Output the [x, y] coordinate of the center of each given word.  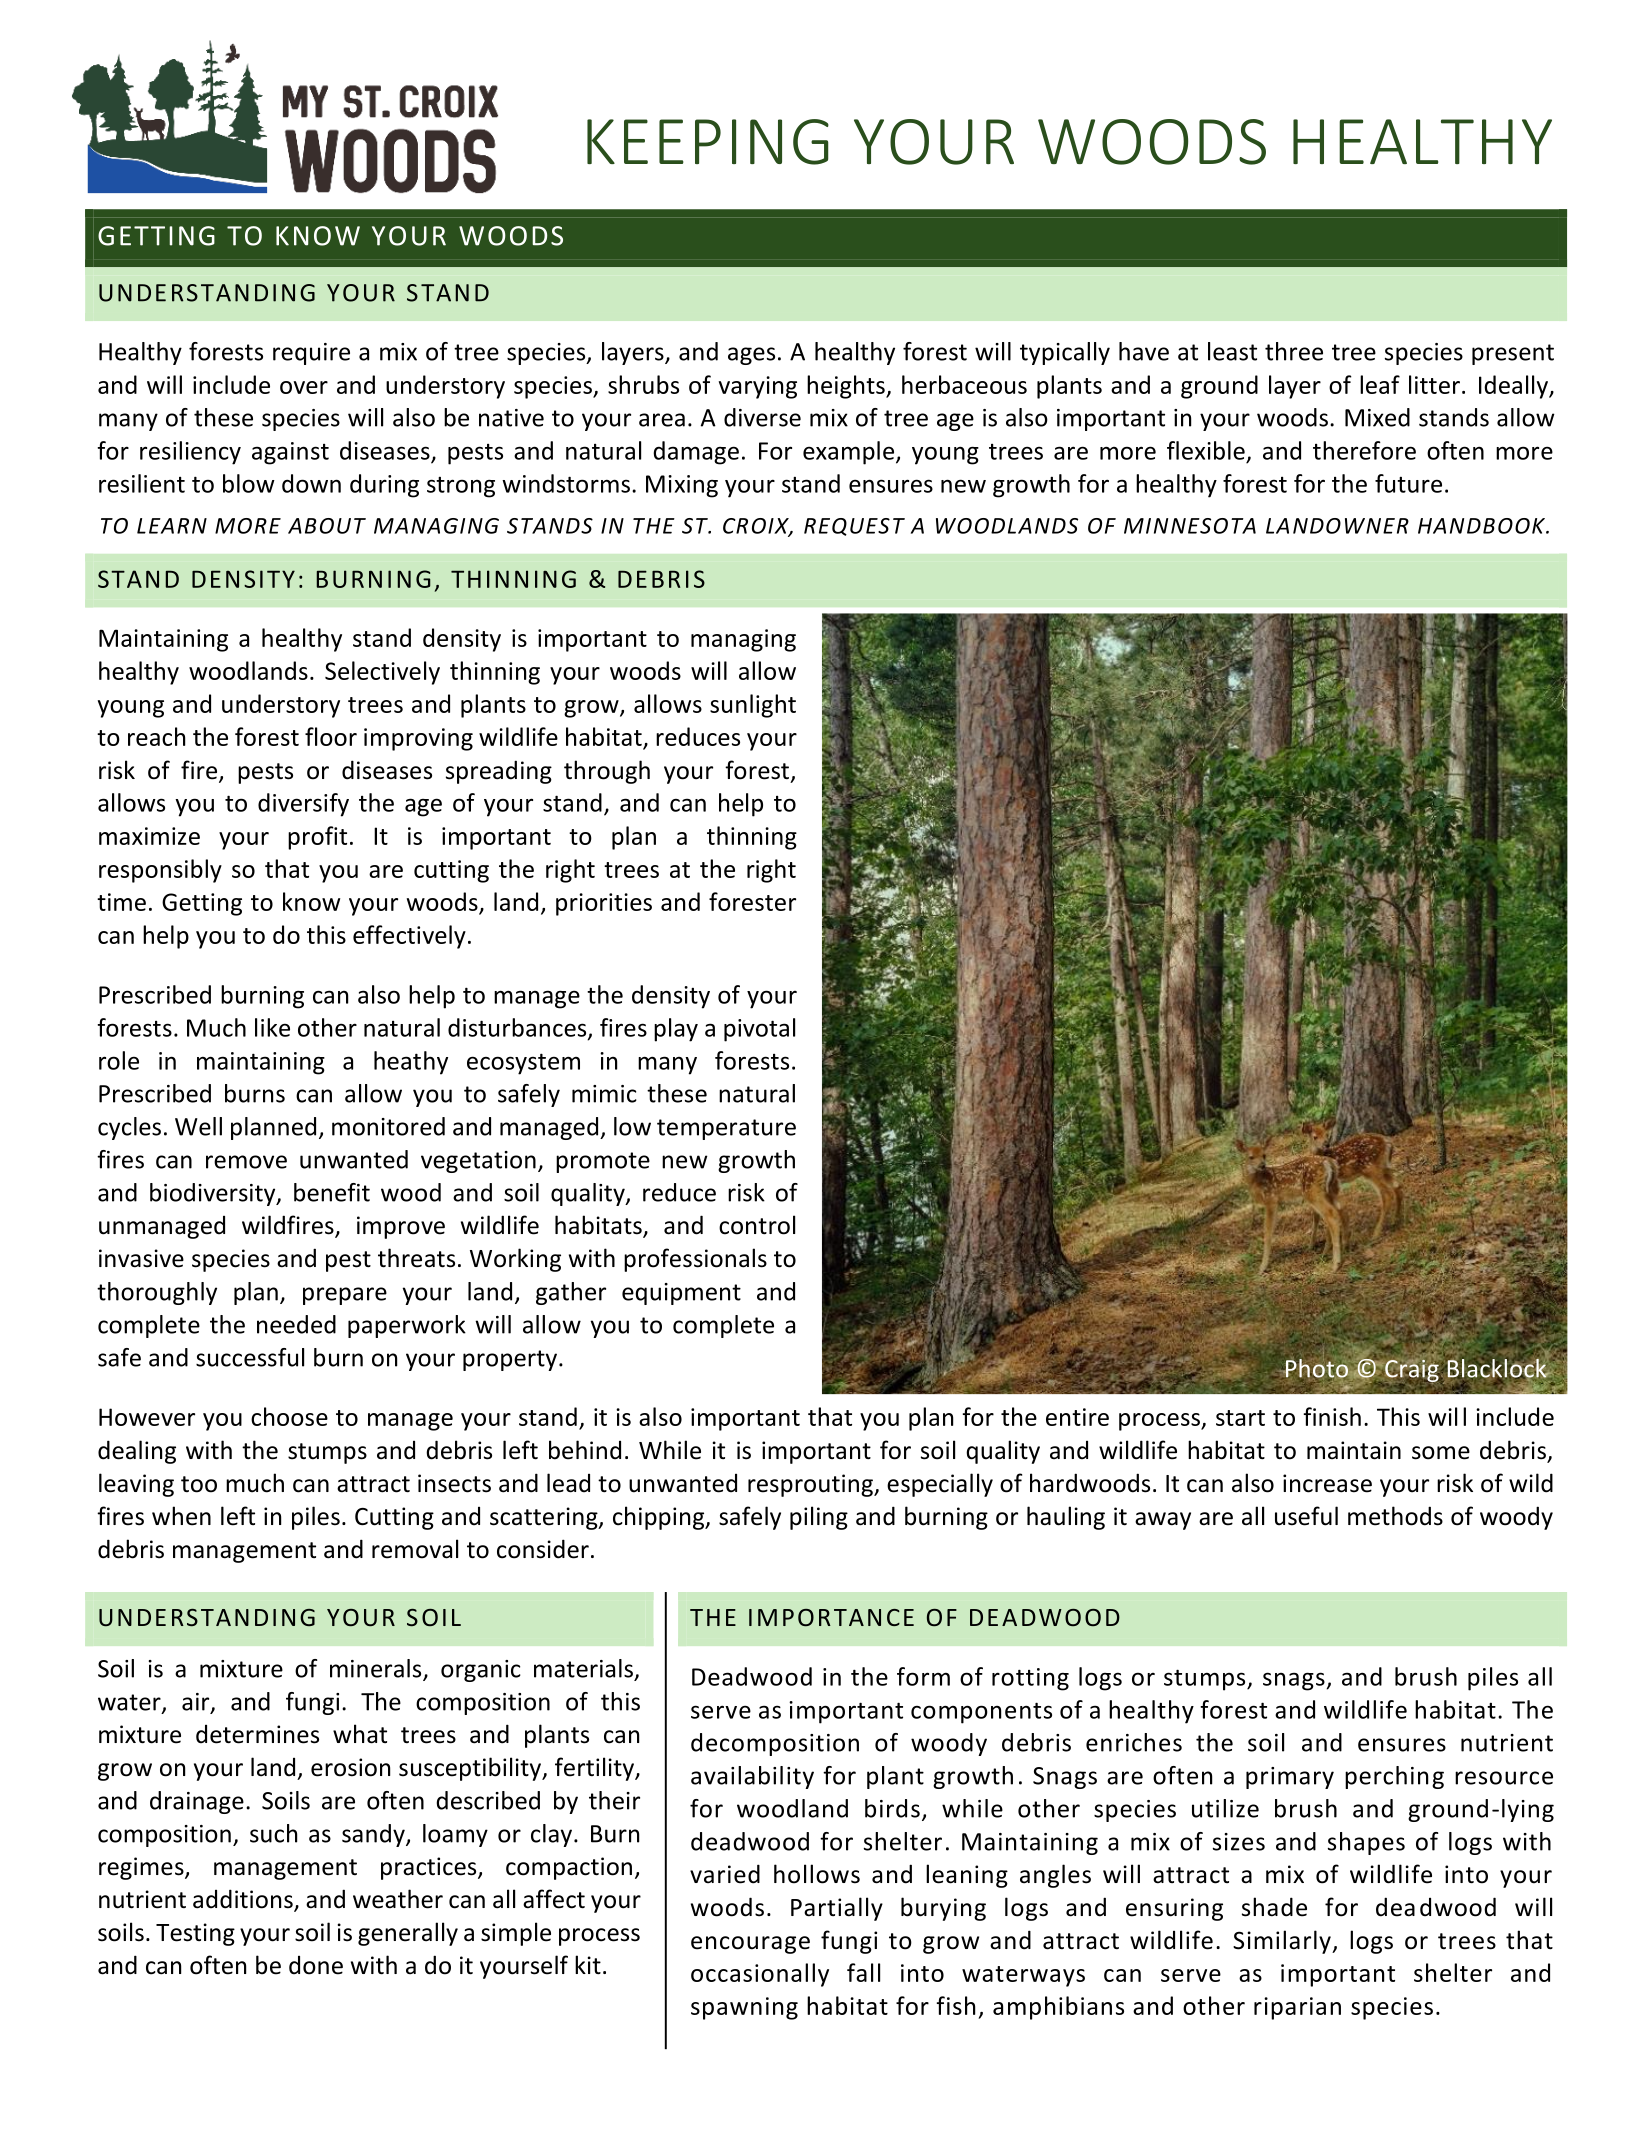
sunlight [753, 706]
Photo [1316, 1368]
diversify [303, 805]
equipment [681, 1294]
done [316, 1965]
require [311, 354]
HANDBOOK [1482, 526]
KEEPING [708, 142]
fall [863, 1972]
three [1294, 351]
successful [250, 1357]
